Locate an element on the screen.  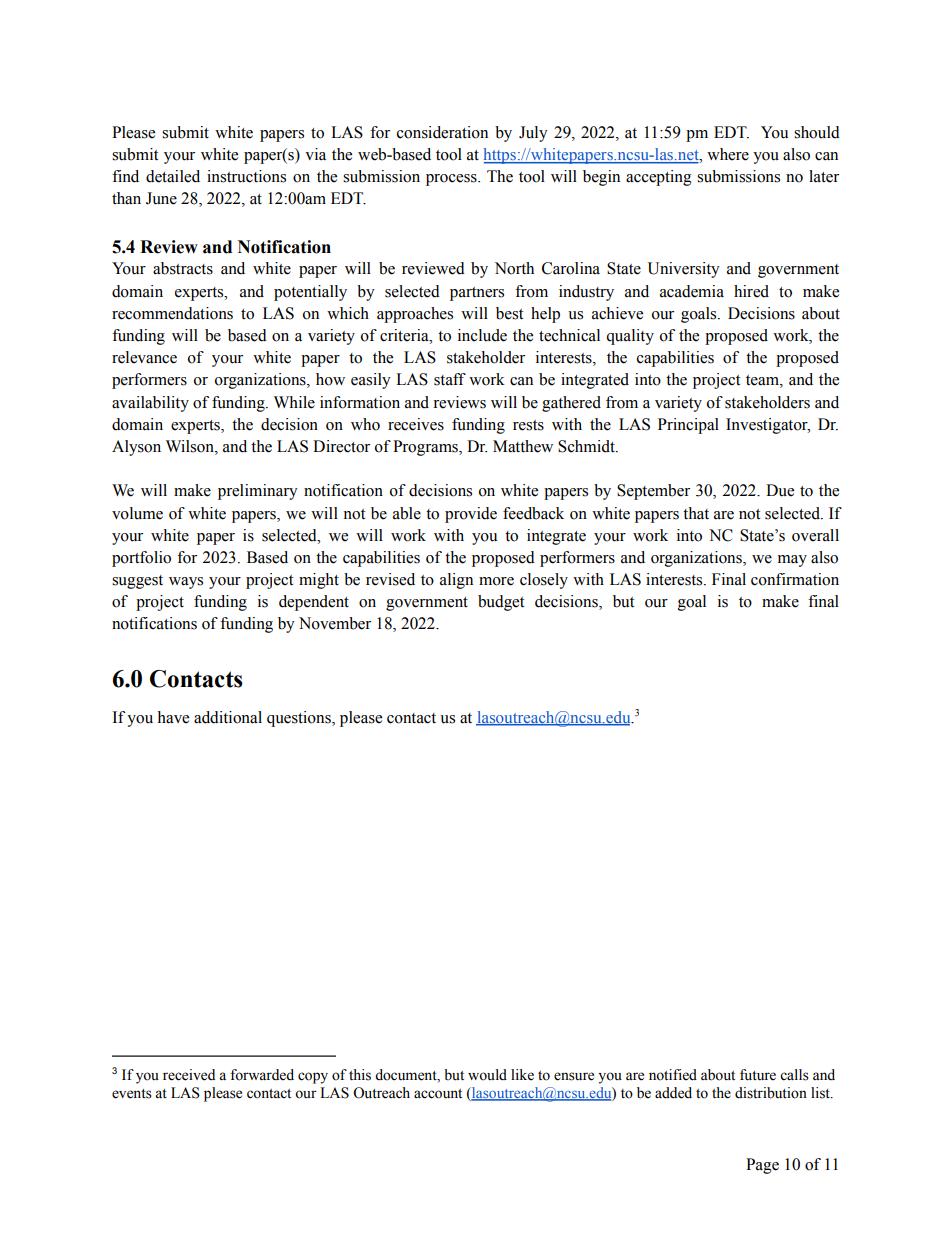
where is located at coordinates (728, 154).
